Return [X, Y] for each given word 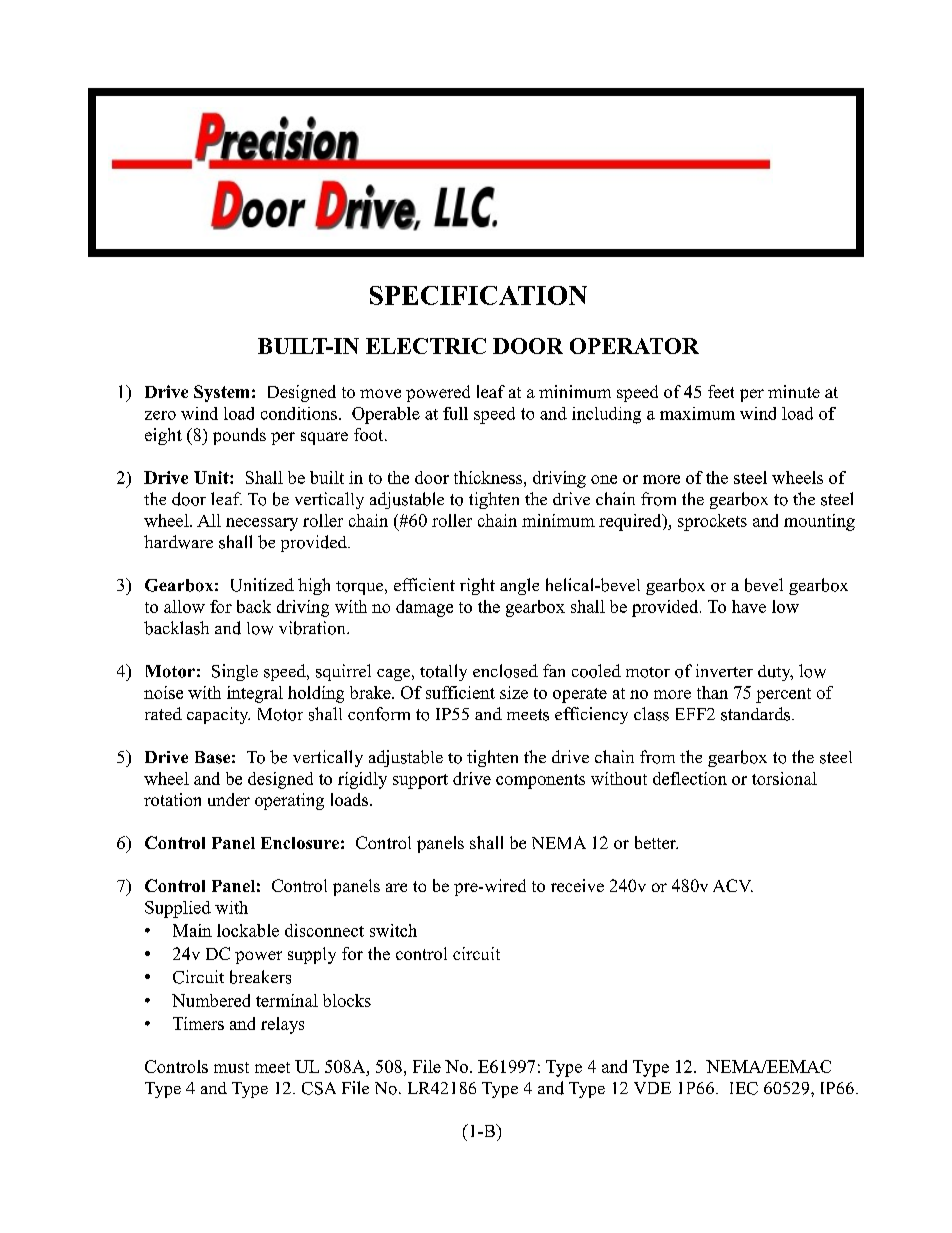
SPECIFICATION [478, 295]
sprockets [712, 522]
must [231, 1067]
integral [255, 694]
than [712, 692]
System [221, 393]
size [514, 692]
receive [577, 885]
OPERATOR [634, 346]
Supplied [178, 909]
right [477, 586]
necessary [262, 524]
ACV [733, 885]
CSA [319, 1088]
